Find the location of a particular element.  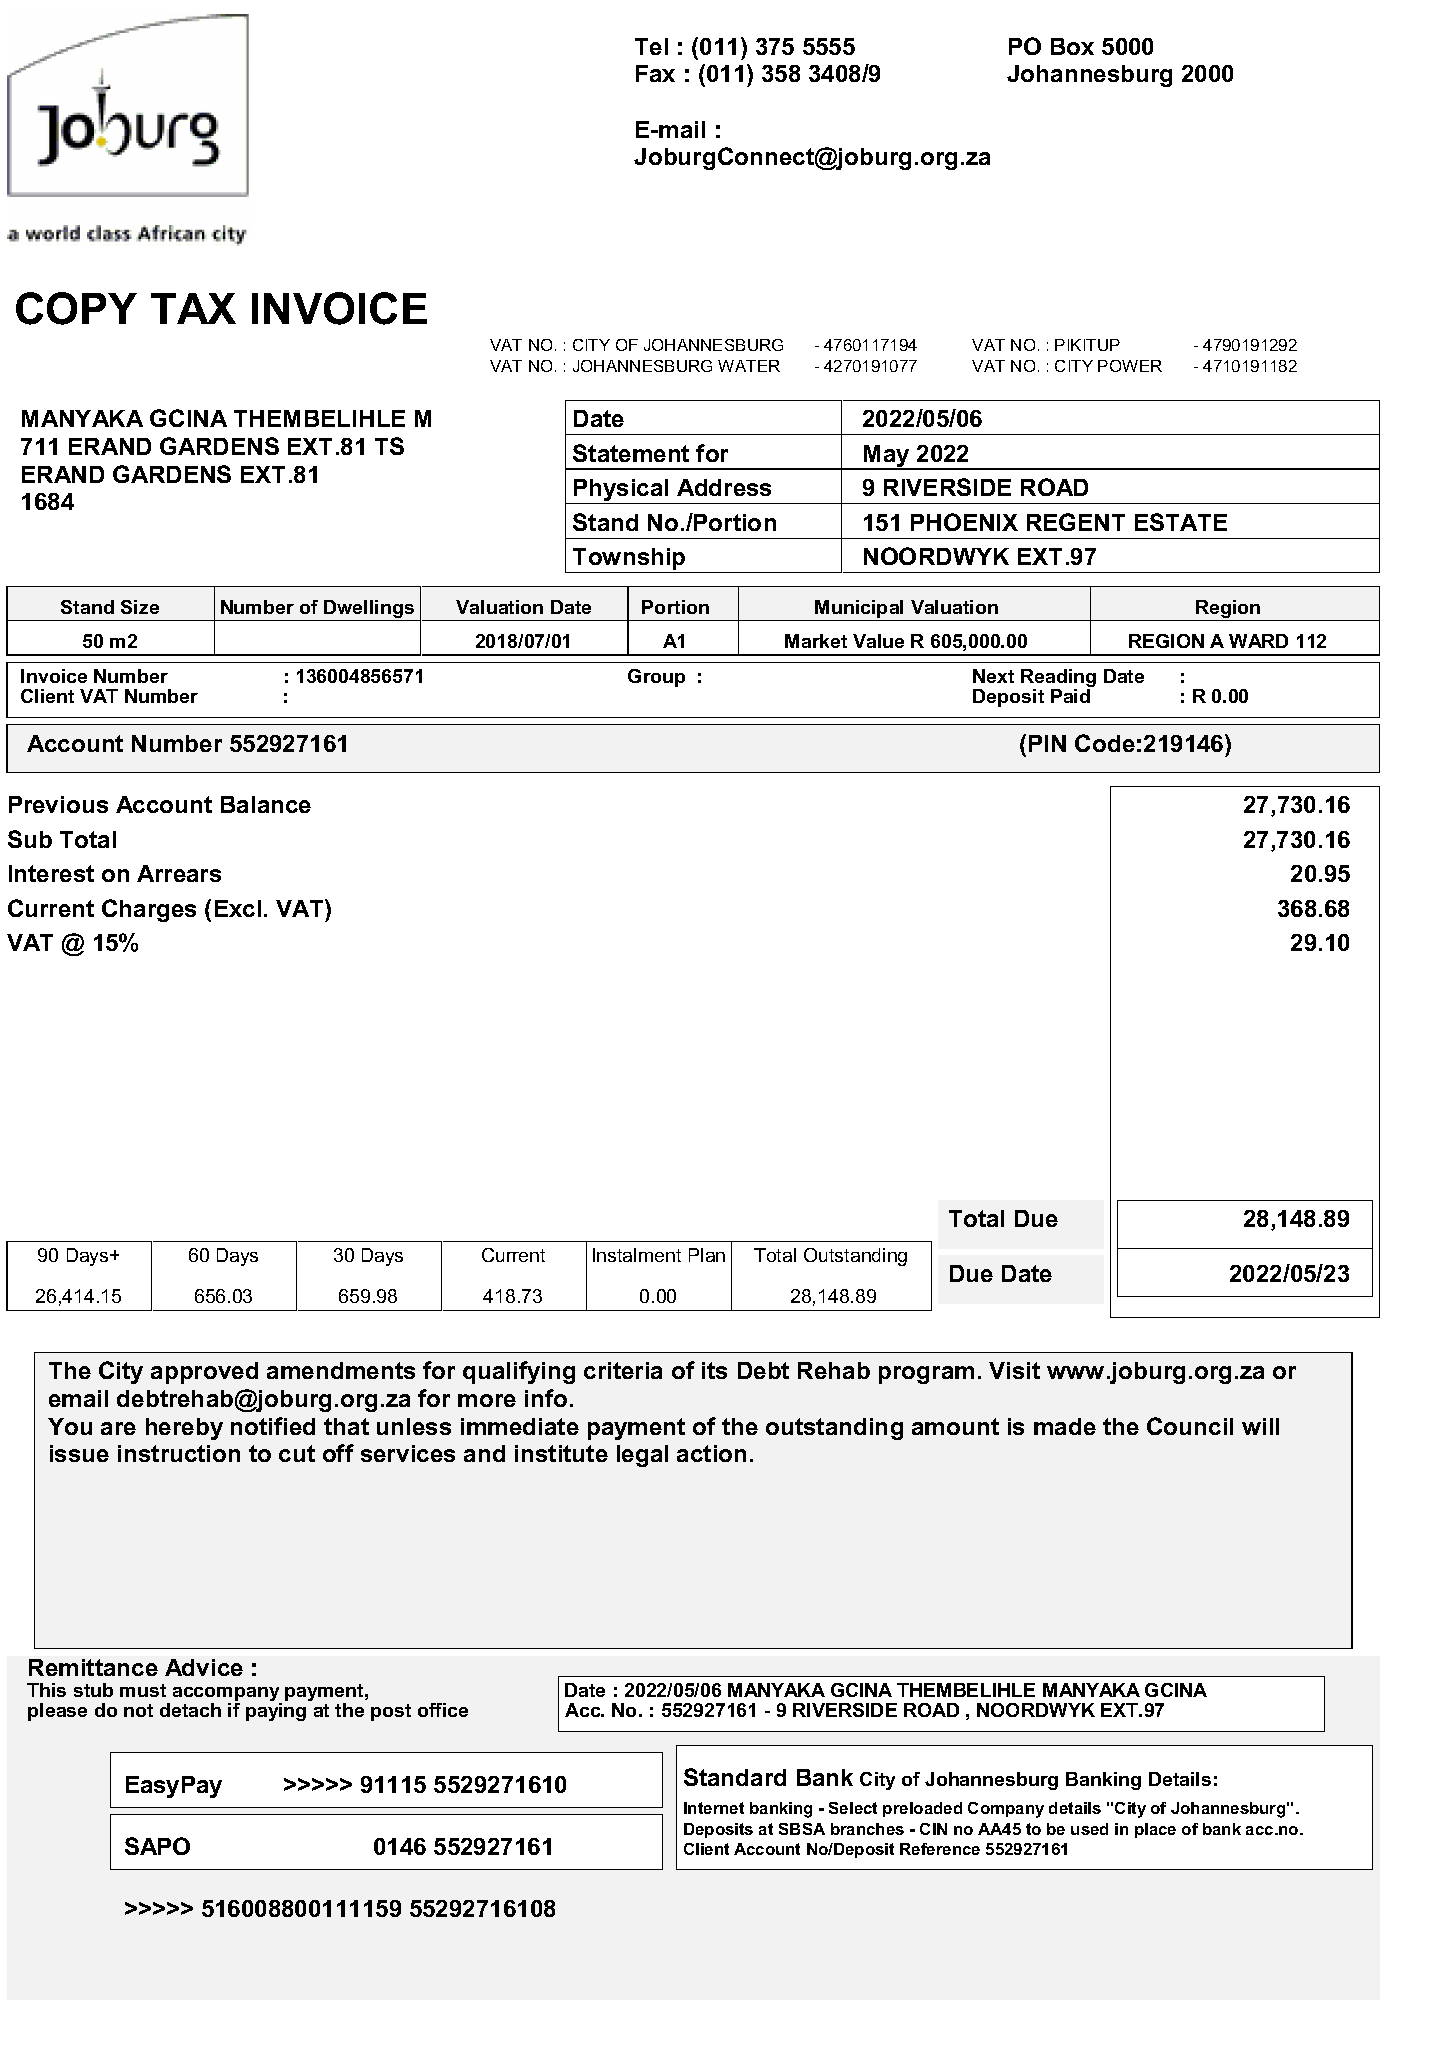

Box is located at coordinates (1072, 46).
